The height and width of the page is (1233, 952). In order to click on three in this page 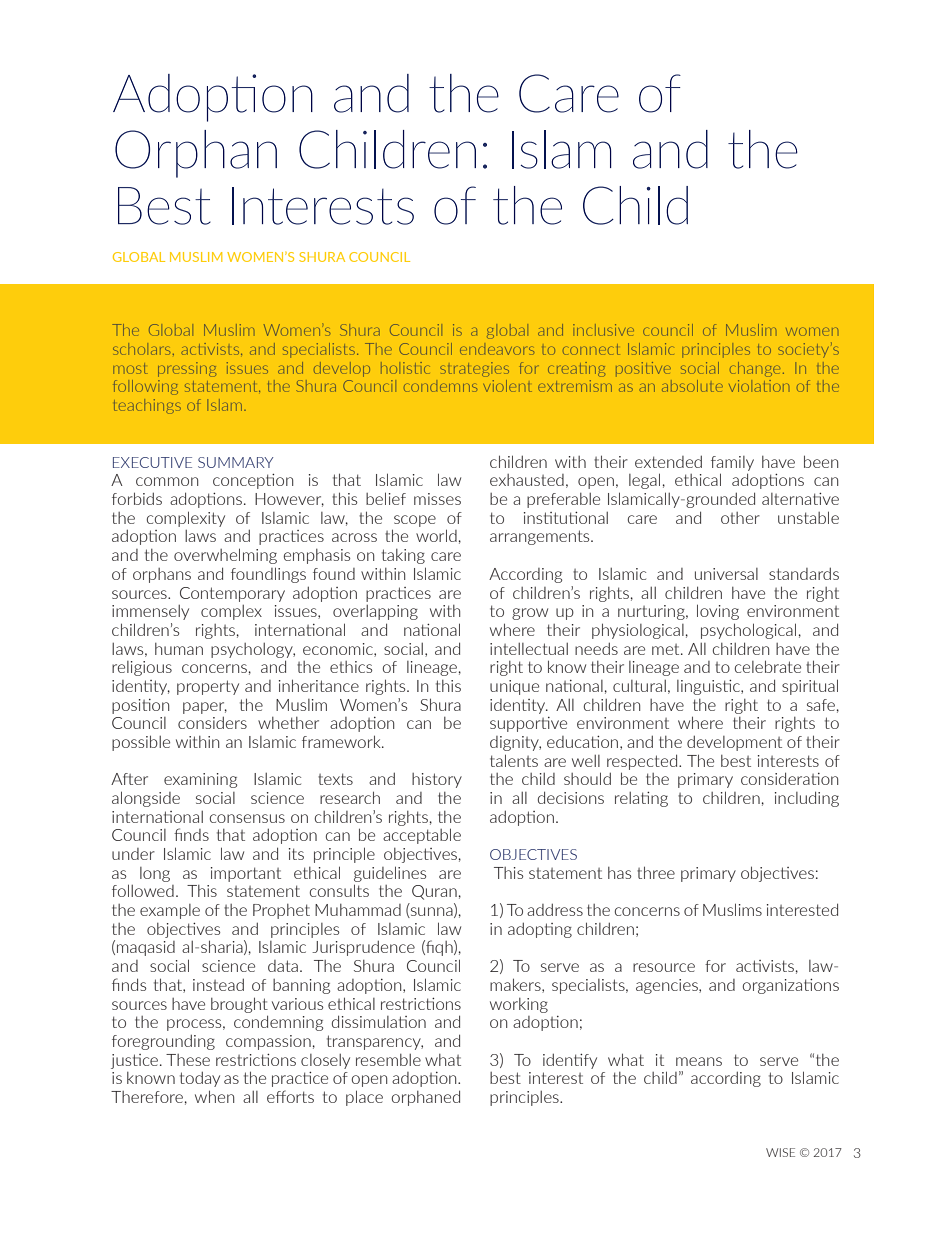, I will do `click(656, 872)`.
